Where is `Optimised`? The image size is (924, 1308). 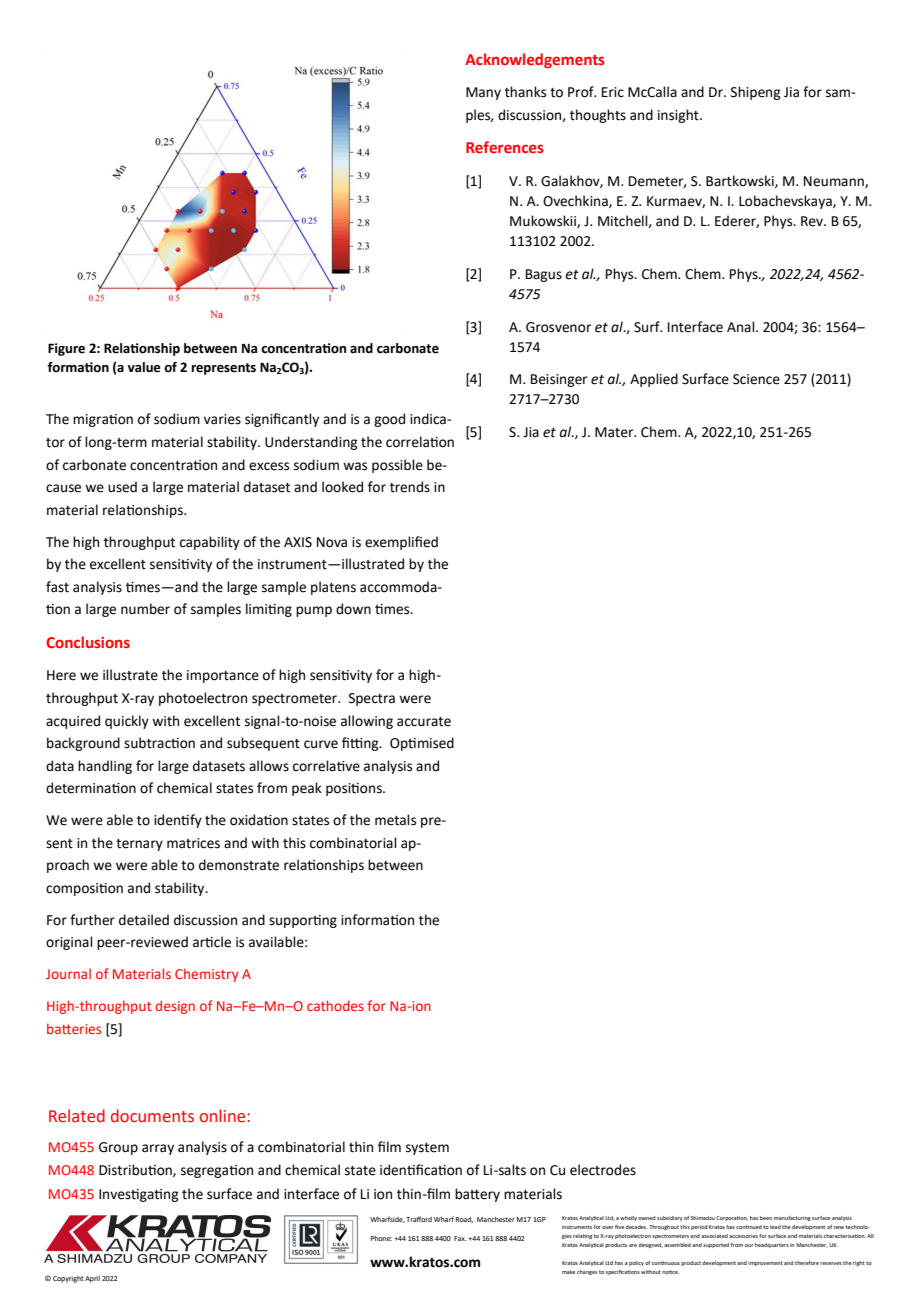 Optimised is located at coordinates (422, 744).
